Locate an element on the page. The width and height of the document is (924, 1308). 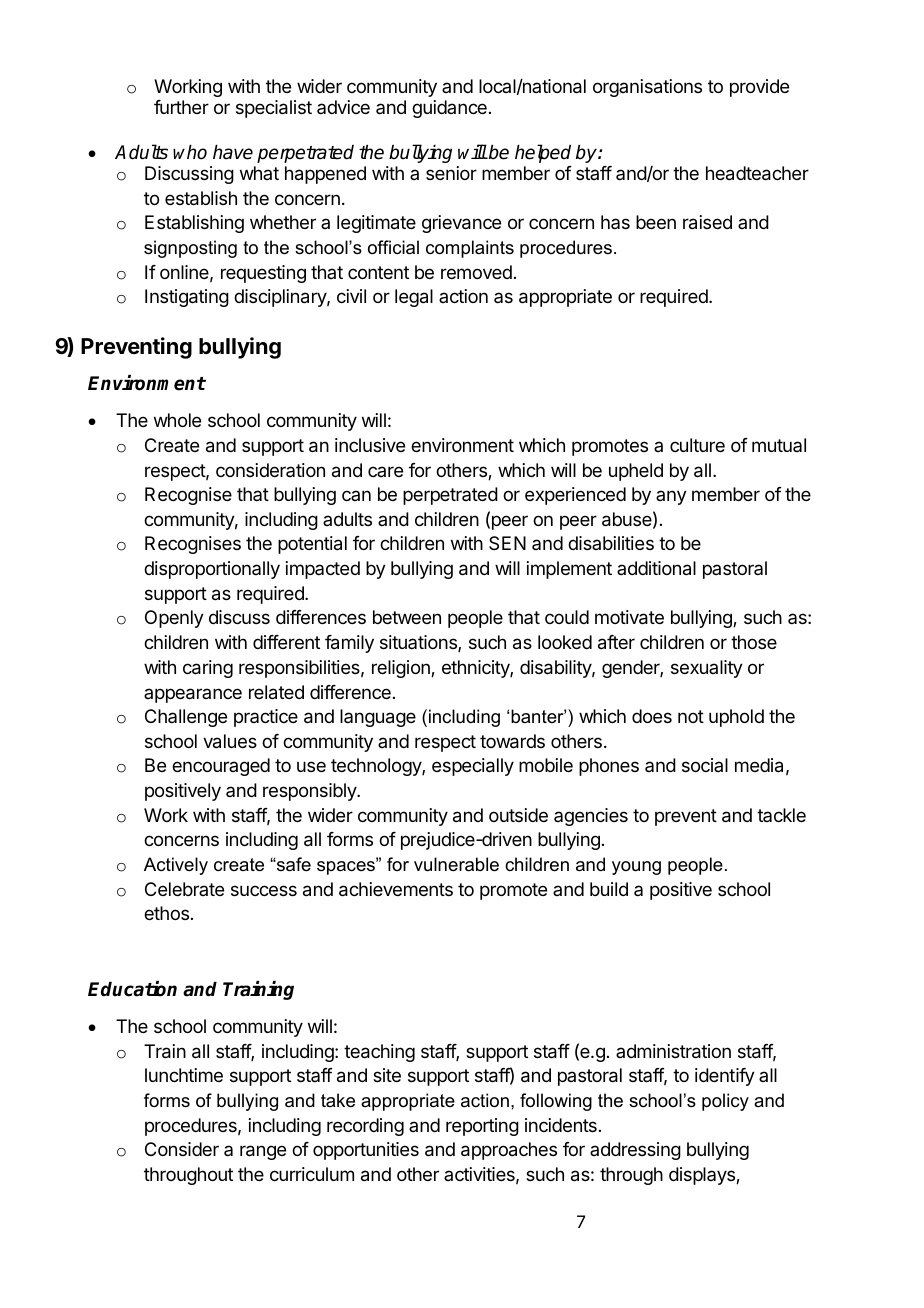
provide is located at coordinates (759, 88).
